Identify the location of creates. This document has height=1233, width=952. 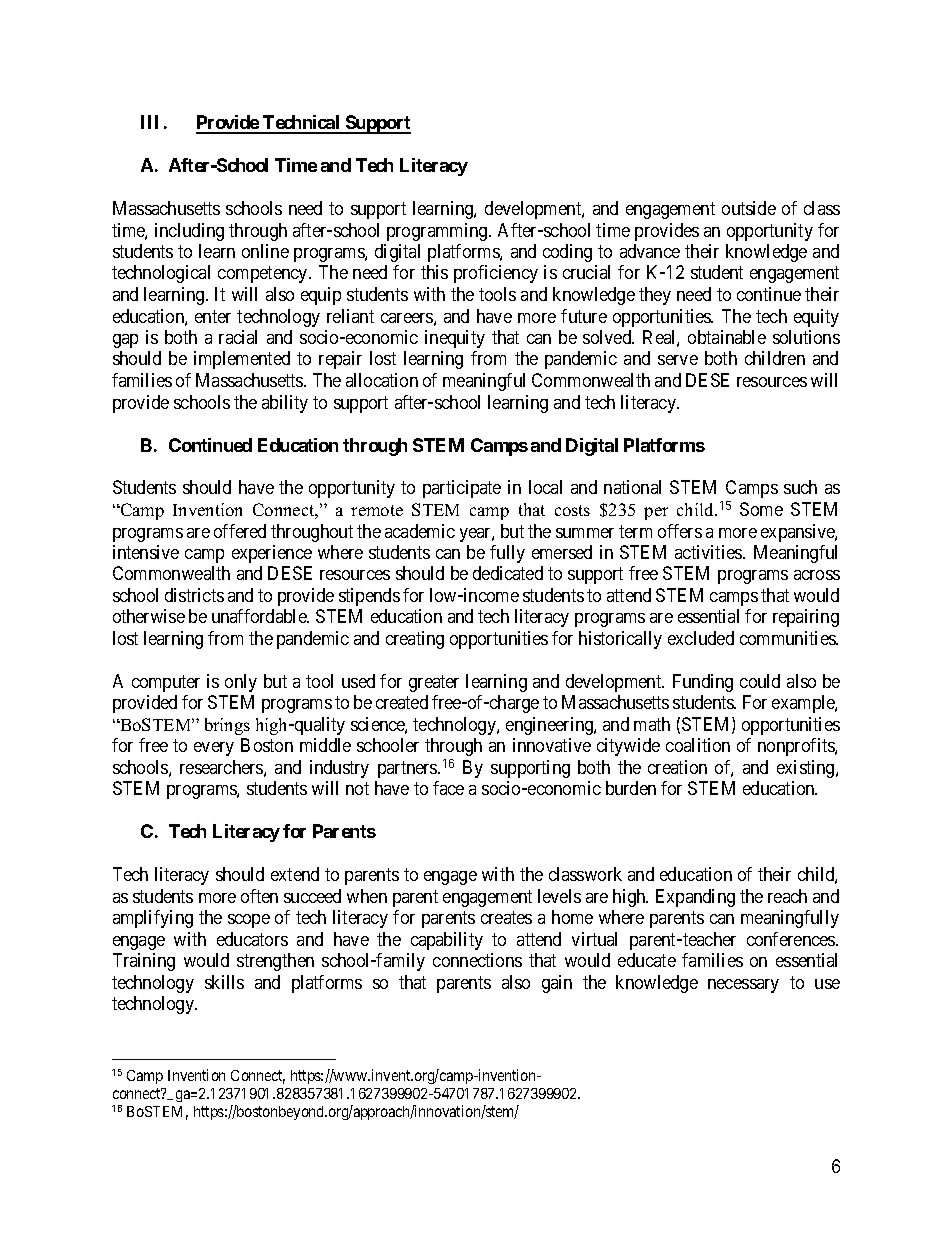
(506, 917).
